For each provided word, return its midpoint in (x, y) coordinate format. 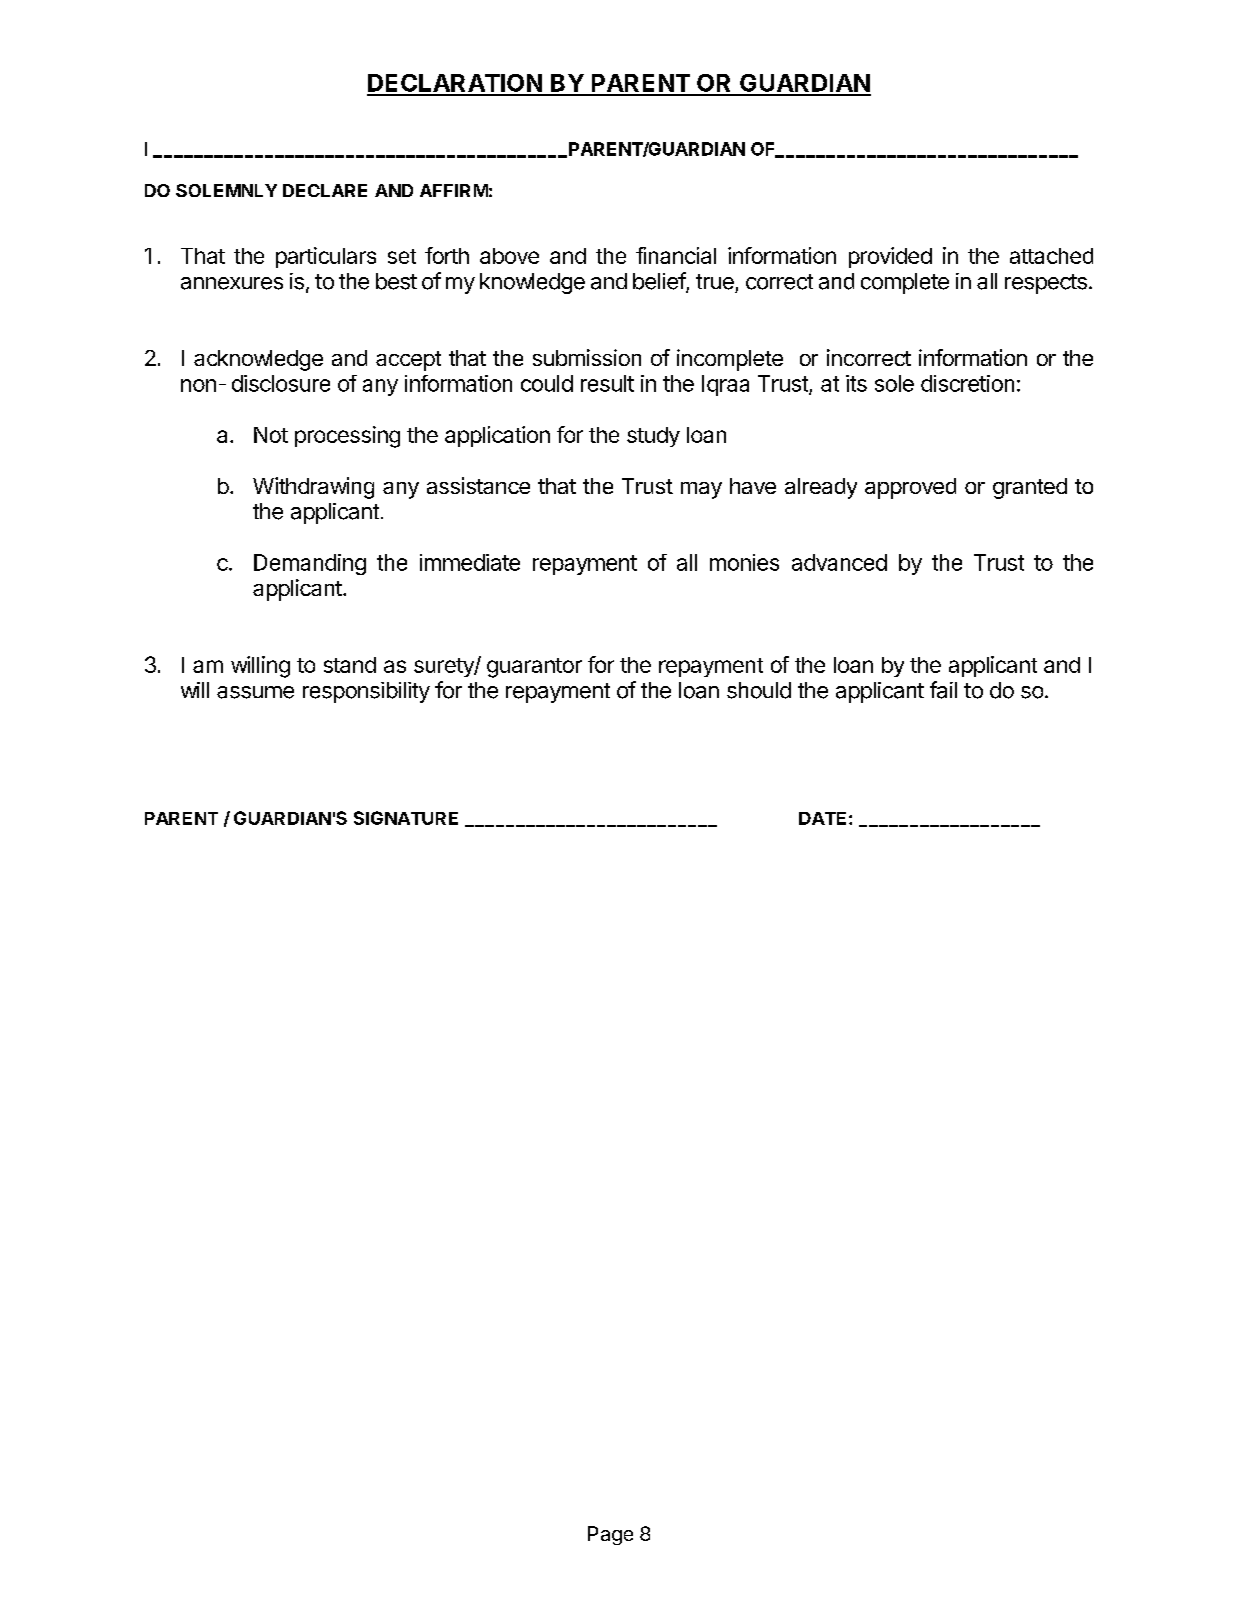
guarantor (534, 668)
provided (890, 257)
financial (676, 255)
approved (910, 488)
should (759, 690)
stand (350, 665)
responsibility (366, 692)
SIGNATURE (406, 818)
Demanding (310, 564)
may (701, 490)
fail (943, 690)
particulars (326, 257)
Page (610, 1535)
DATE (822, 818)
